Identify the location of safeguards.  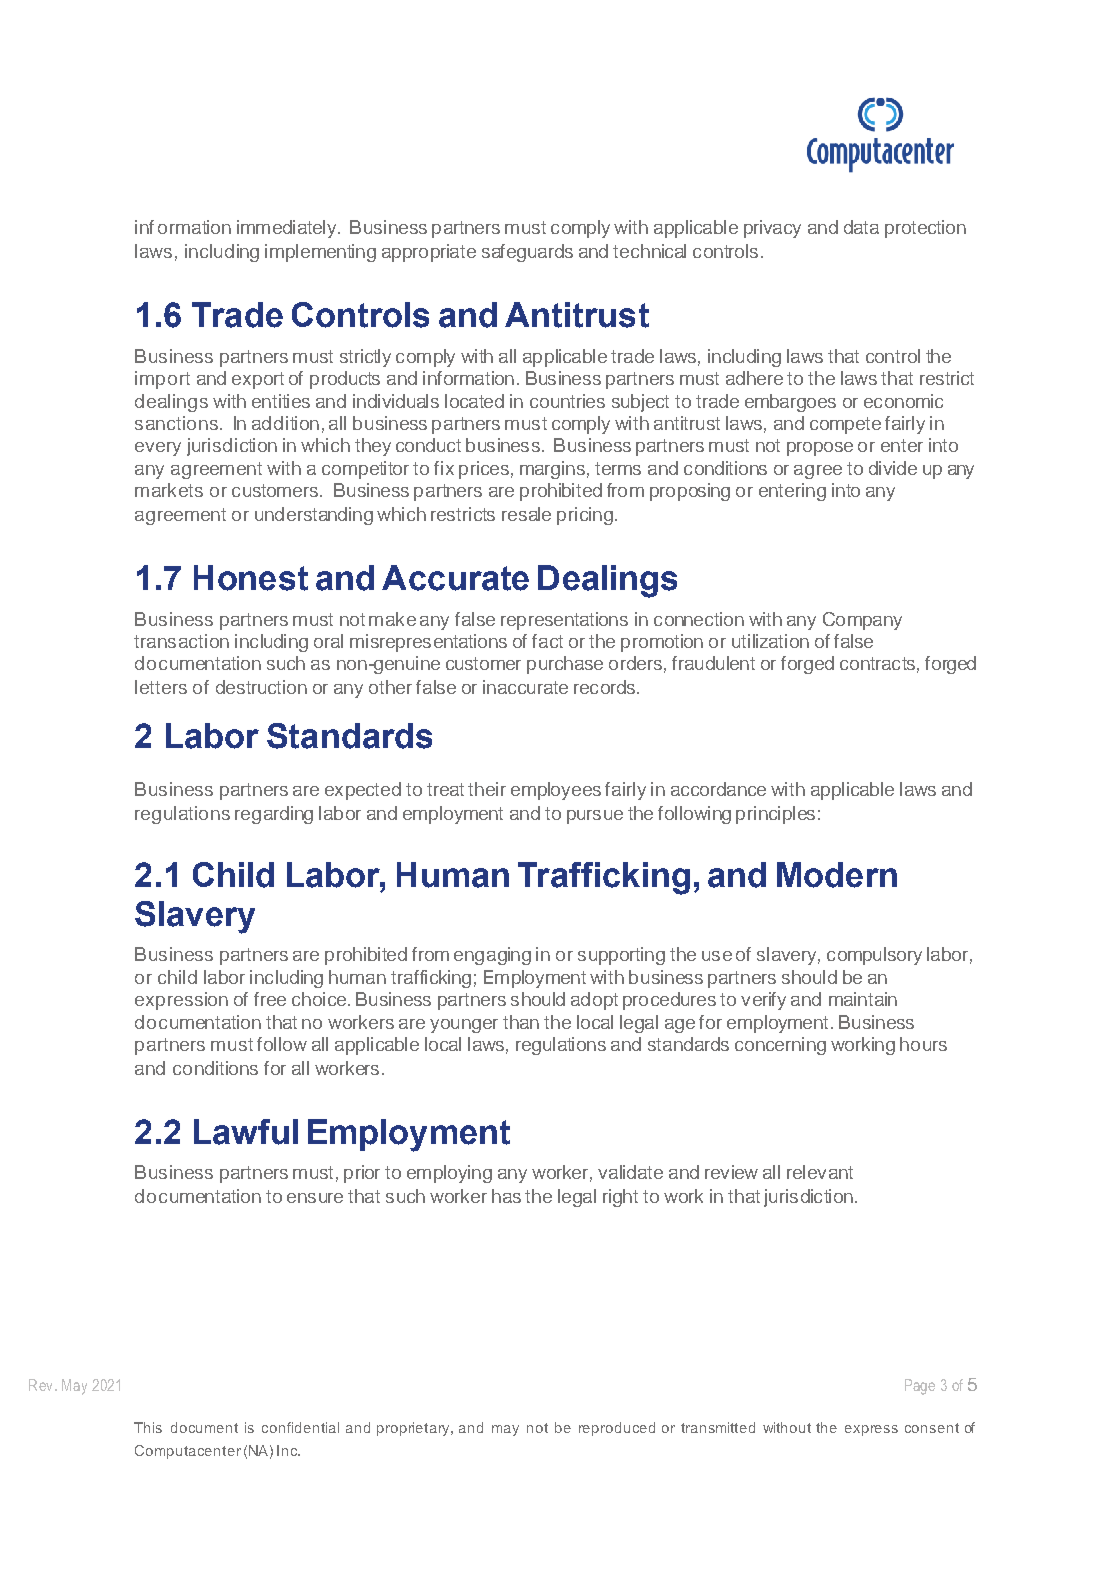
(527, 253).
